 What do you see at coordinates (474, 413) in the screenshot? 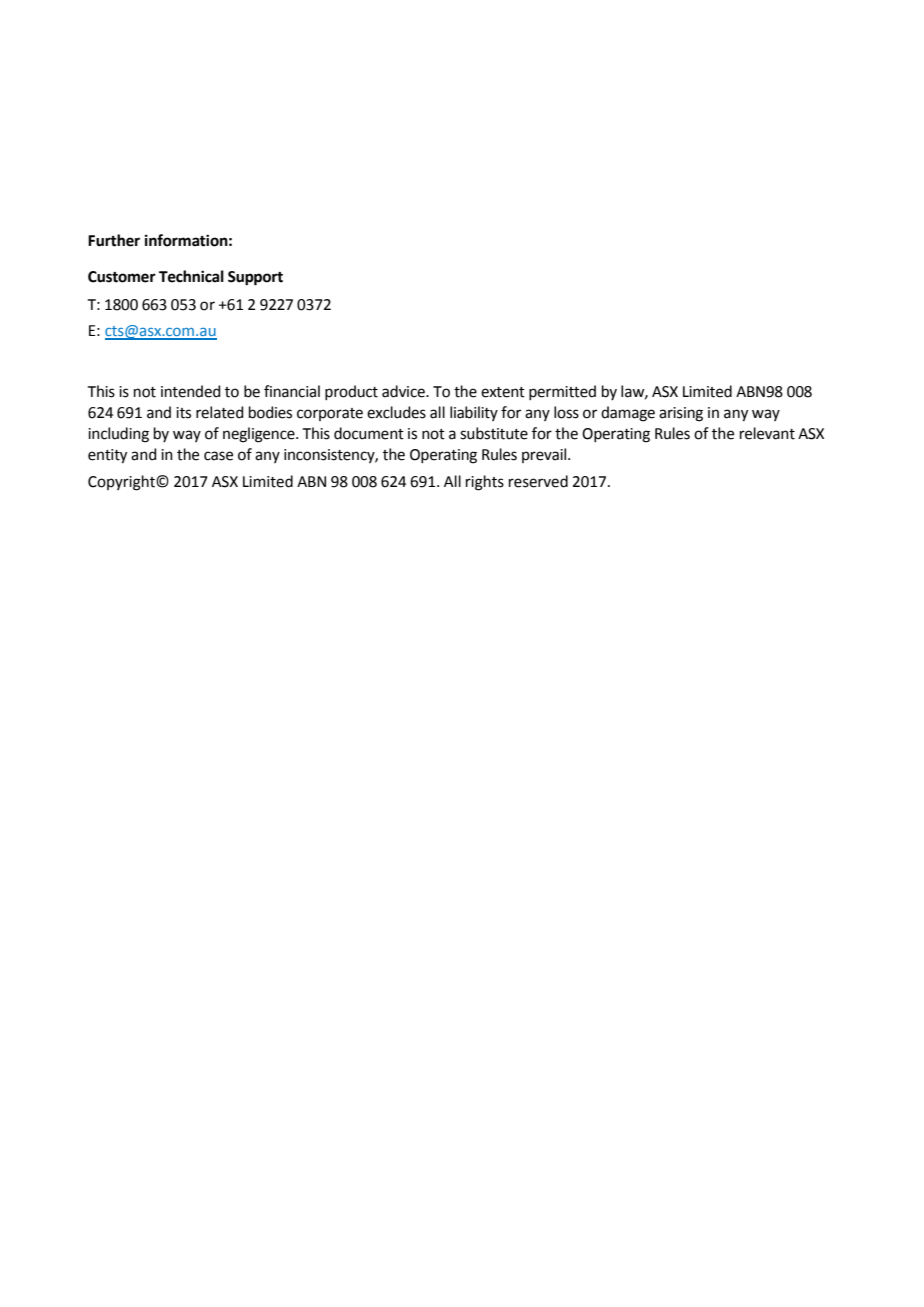
I see `liability` at bounding box center [474, 413].
